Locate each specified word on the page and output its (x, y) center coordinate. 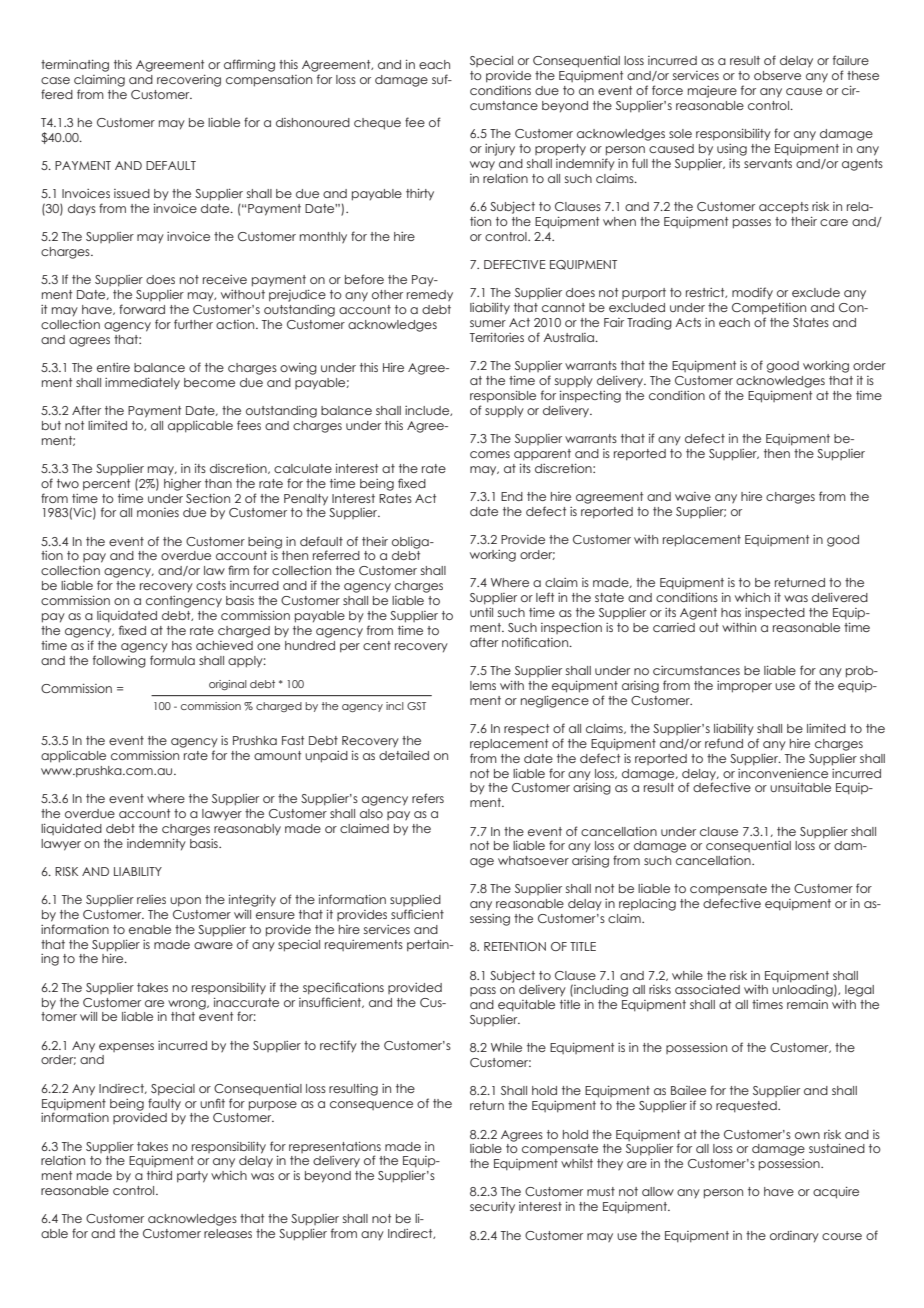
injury (500, 150)
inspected (775, 613)
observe (777, 75)
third (159, 1175)
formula (172, 660)
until (481, 612)
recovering (189, 80)
